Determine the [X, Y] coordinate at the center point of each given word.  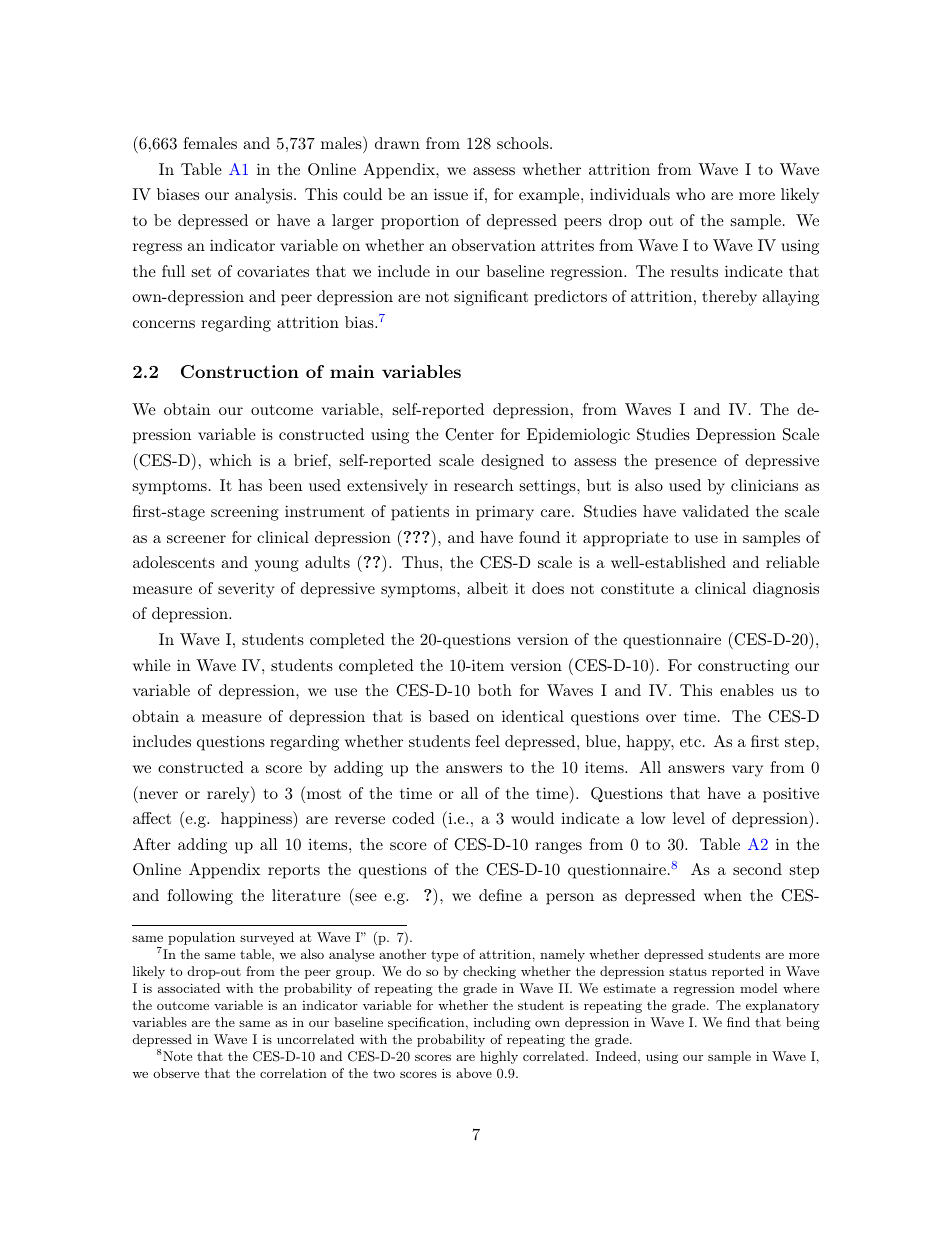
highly [499, 1057]
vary [747, 771]
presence [686, 464]
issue [451, 194]
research [483, 485]
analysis [265, 196]
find [738, 1022]
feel [487, 741]
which [230, 460]
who [690, 194]
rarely [229, 794]
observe [176, 1073]
